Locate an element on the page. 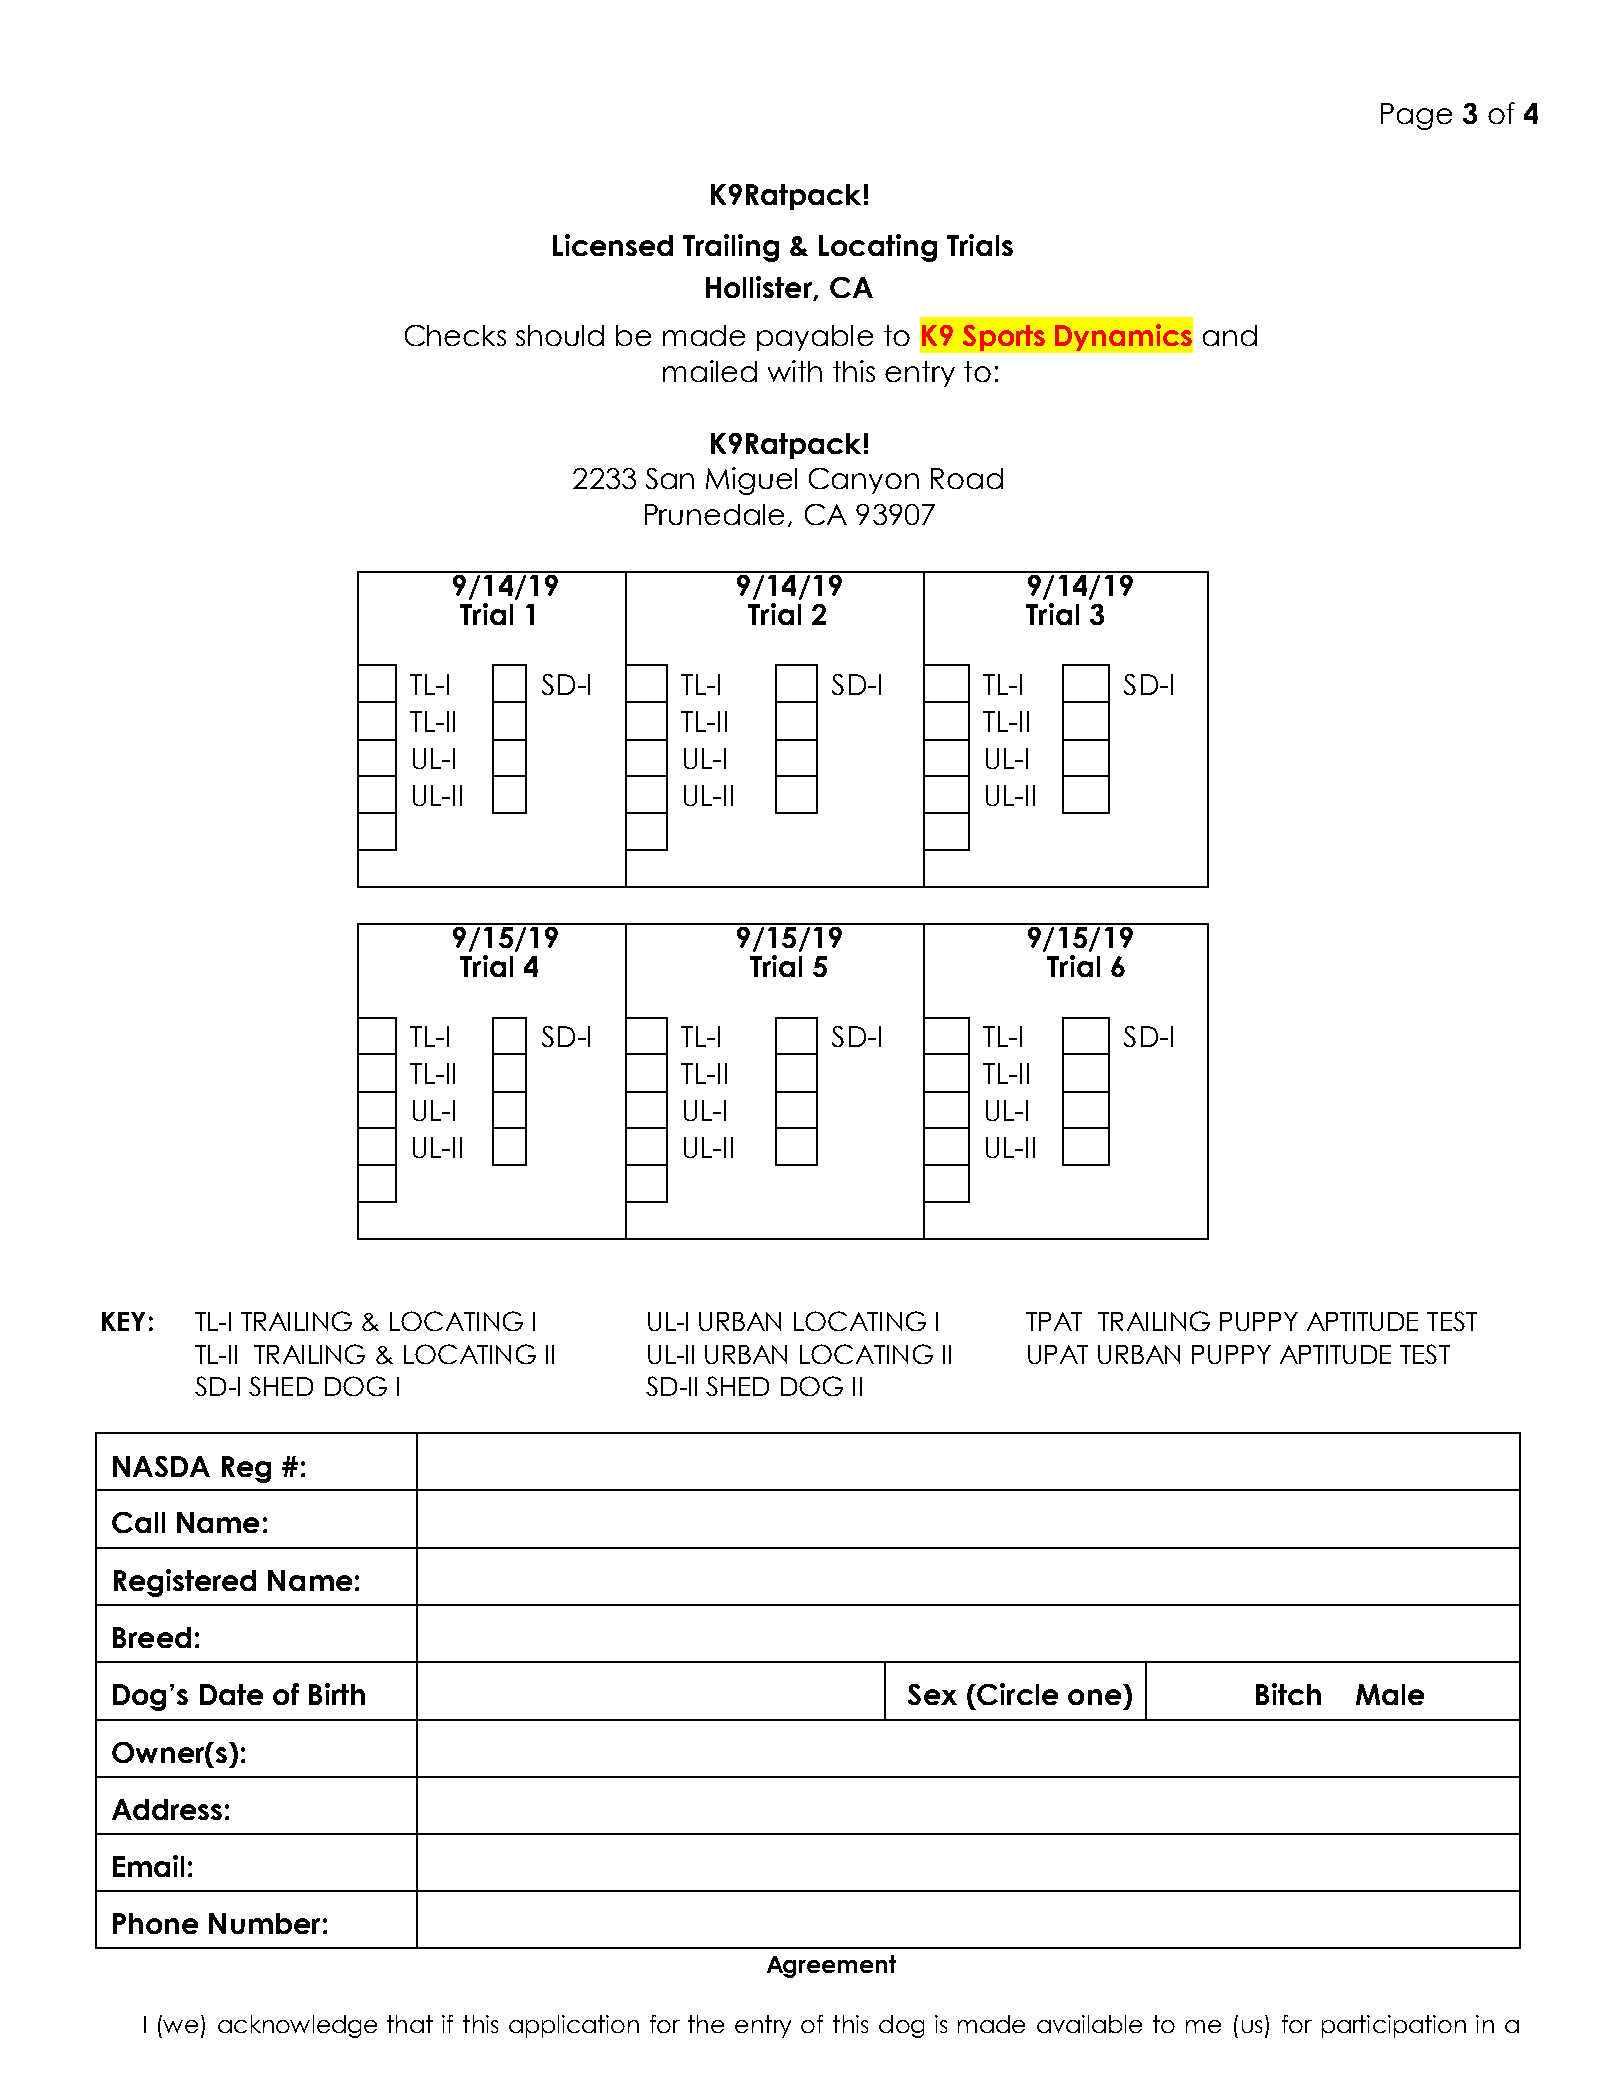 This page has width=1614, height=2089. Male is located at coordinates (1390, 1694).
